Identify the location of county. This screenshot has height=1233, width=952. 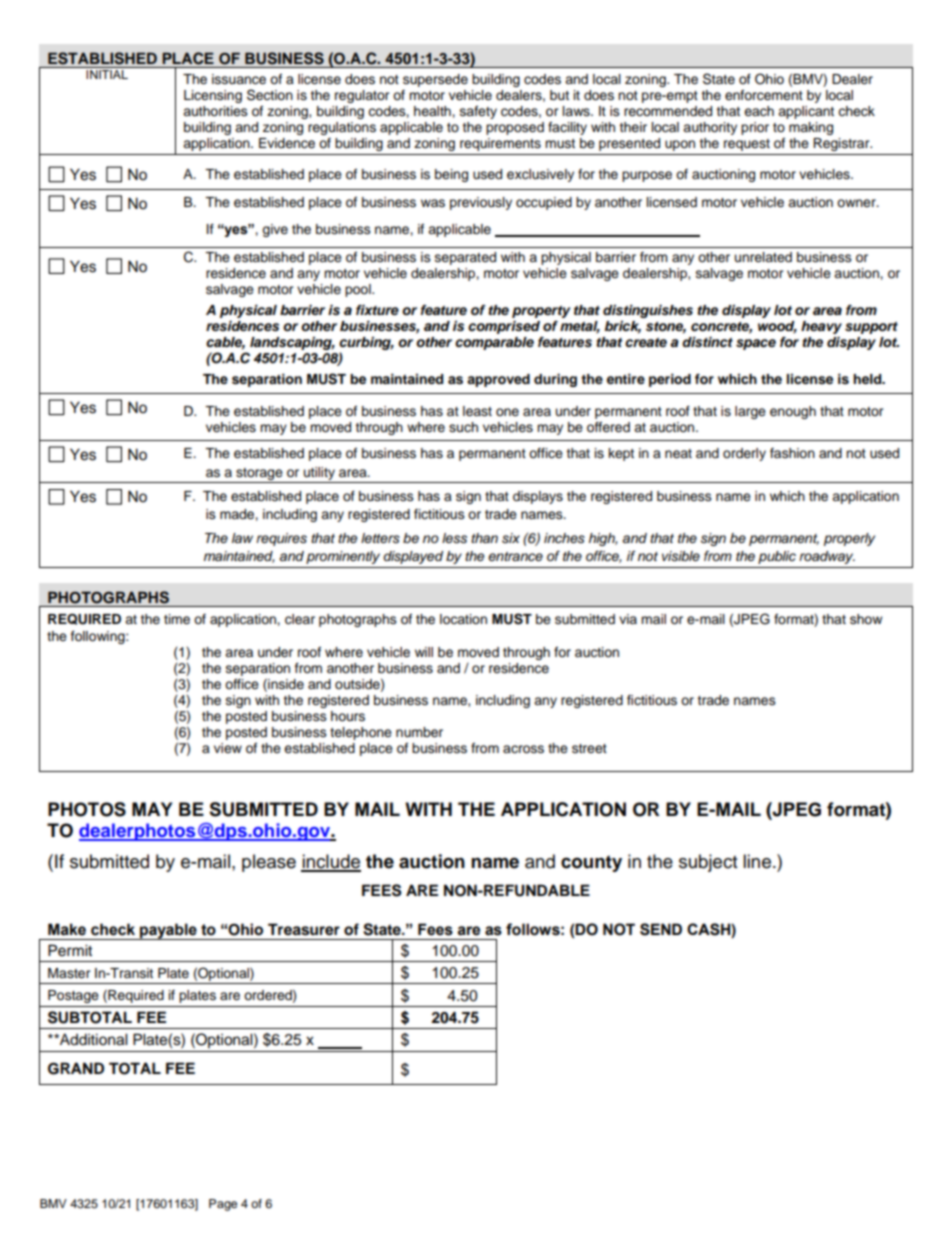
(591, 863).
